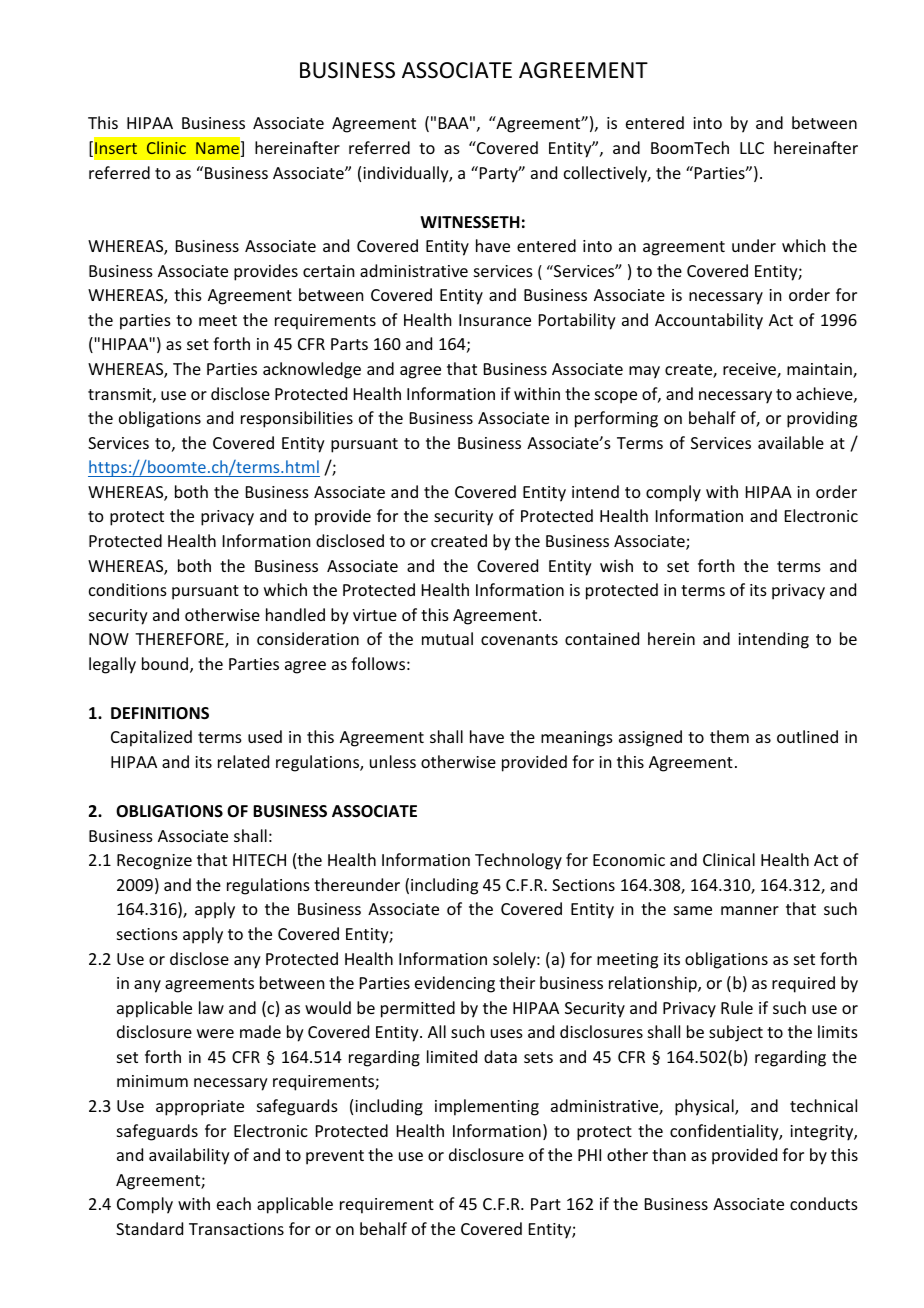  I want to click on collectively, so click(607, 174).
